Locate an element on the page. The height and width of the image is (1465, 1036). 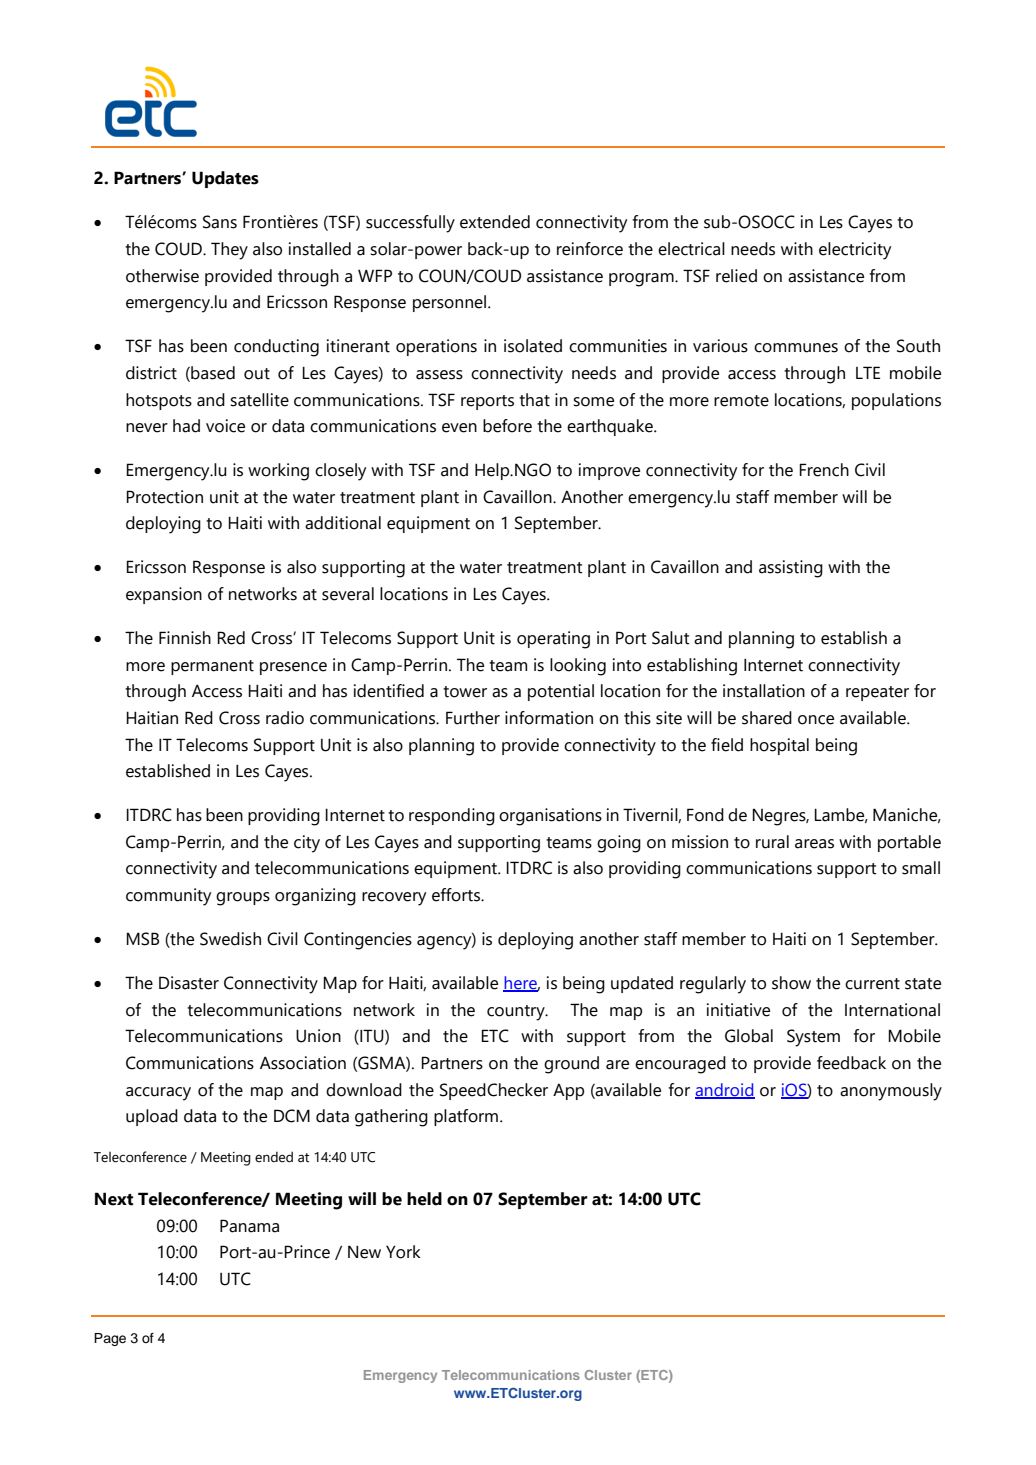
reinforce is located at coordinates (590, 249).
